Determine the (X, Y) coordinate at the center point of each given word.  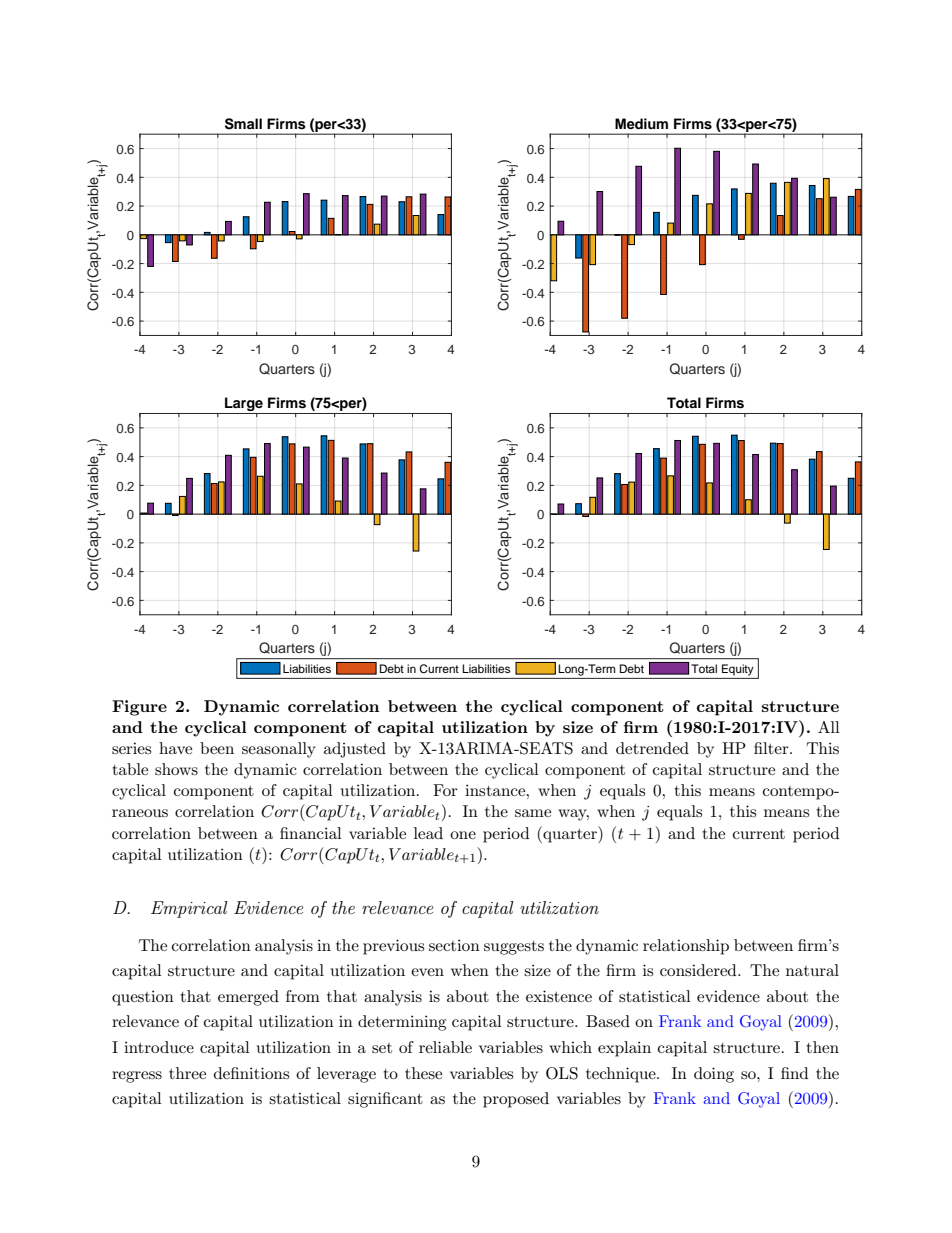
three (187, 1073)
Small (243, 124)
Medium (641, 123)
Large (244, 405)
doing (714, 1075)
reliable (445, 1047)
